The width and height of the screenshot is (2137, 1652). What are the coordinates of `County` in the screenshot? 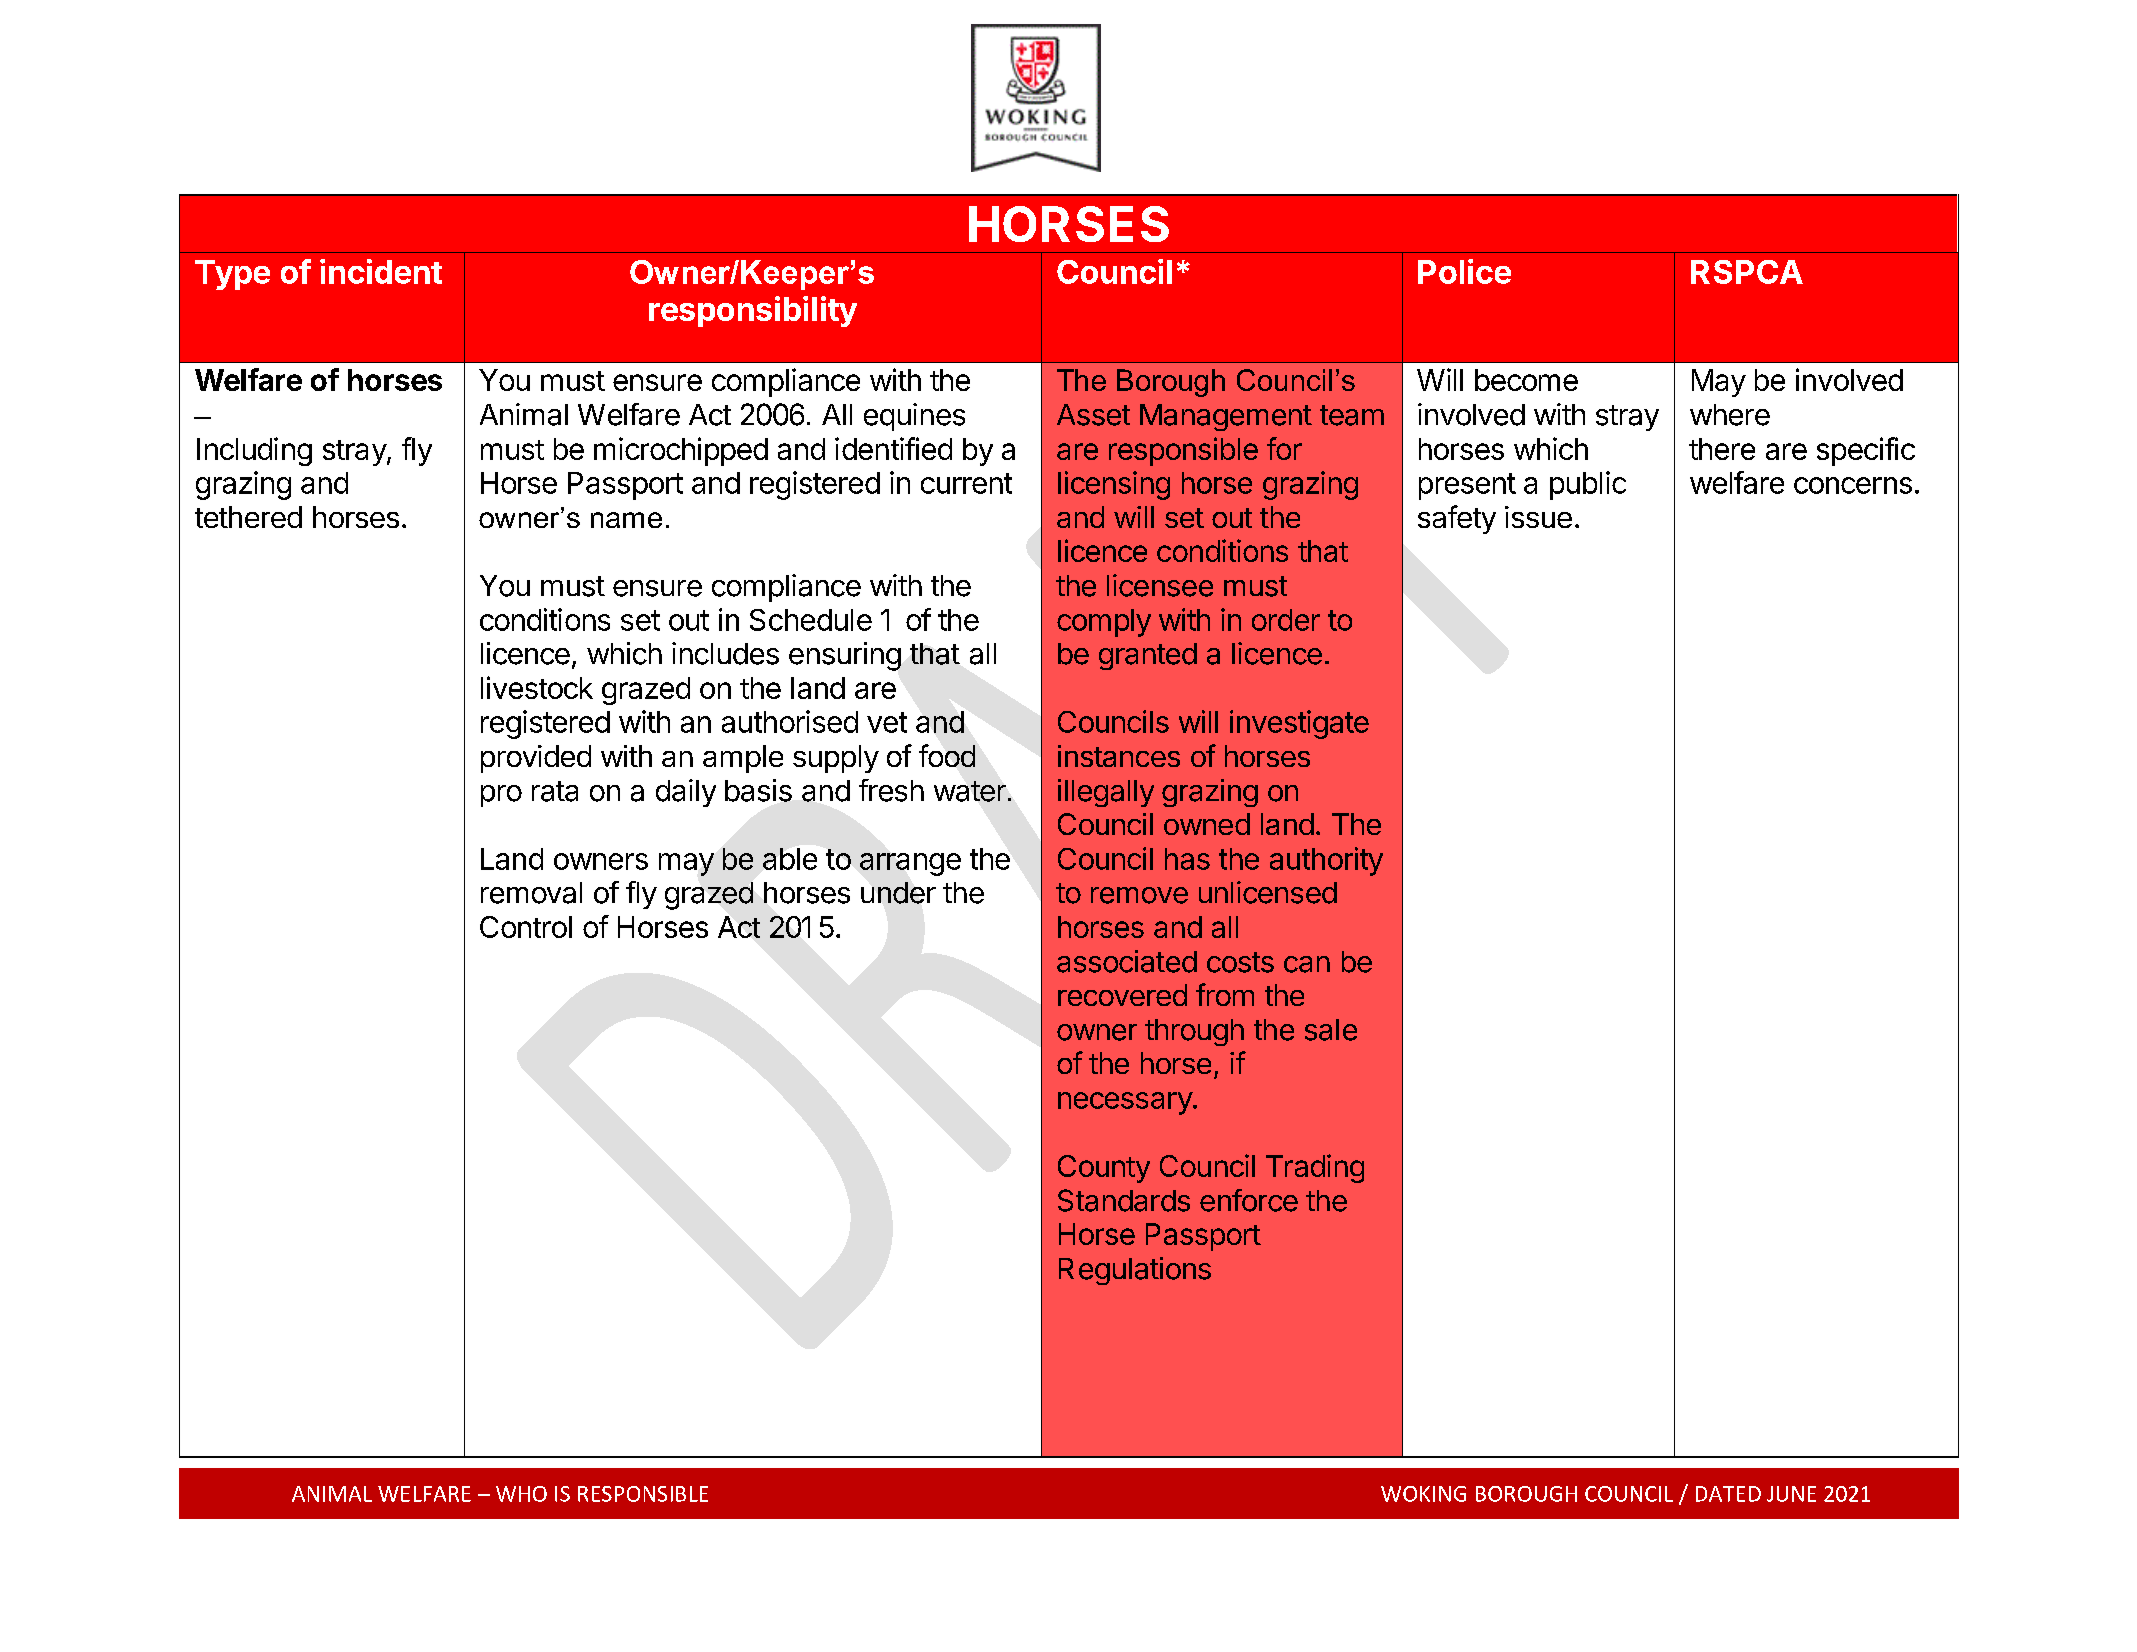 It's located at (1104, 1169).
